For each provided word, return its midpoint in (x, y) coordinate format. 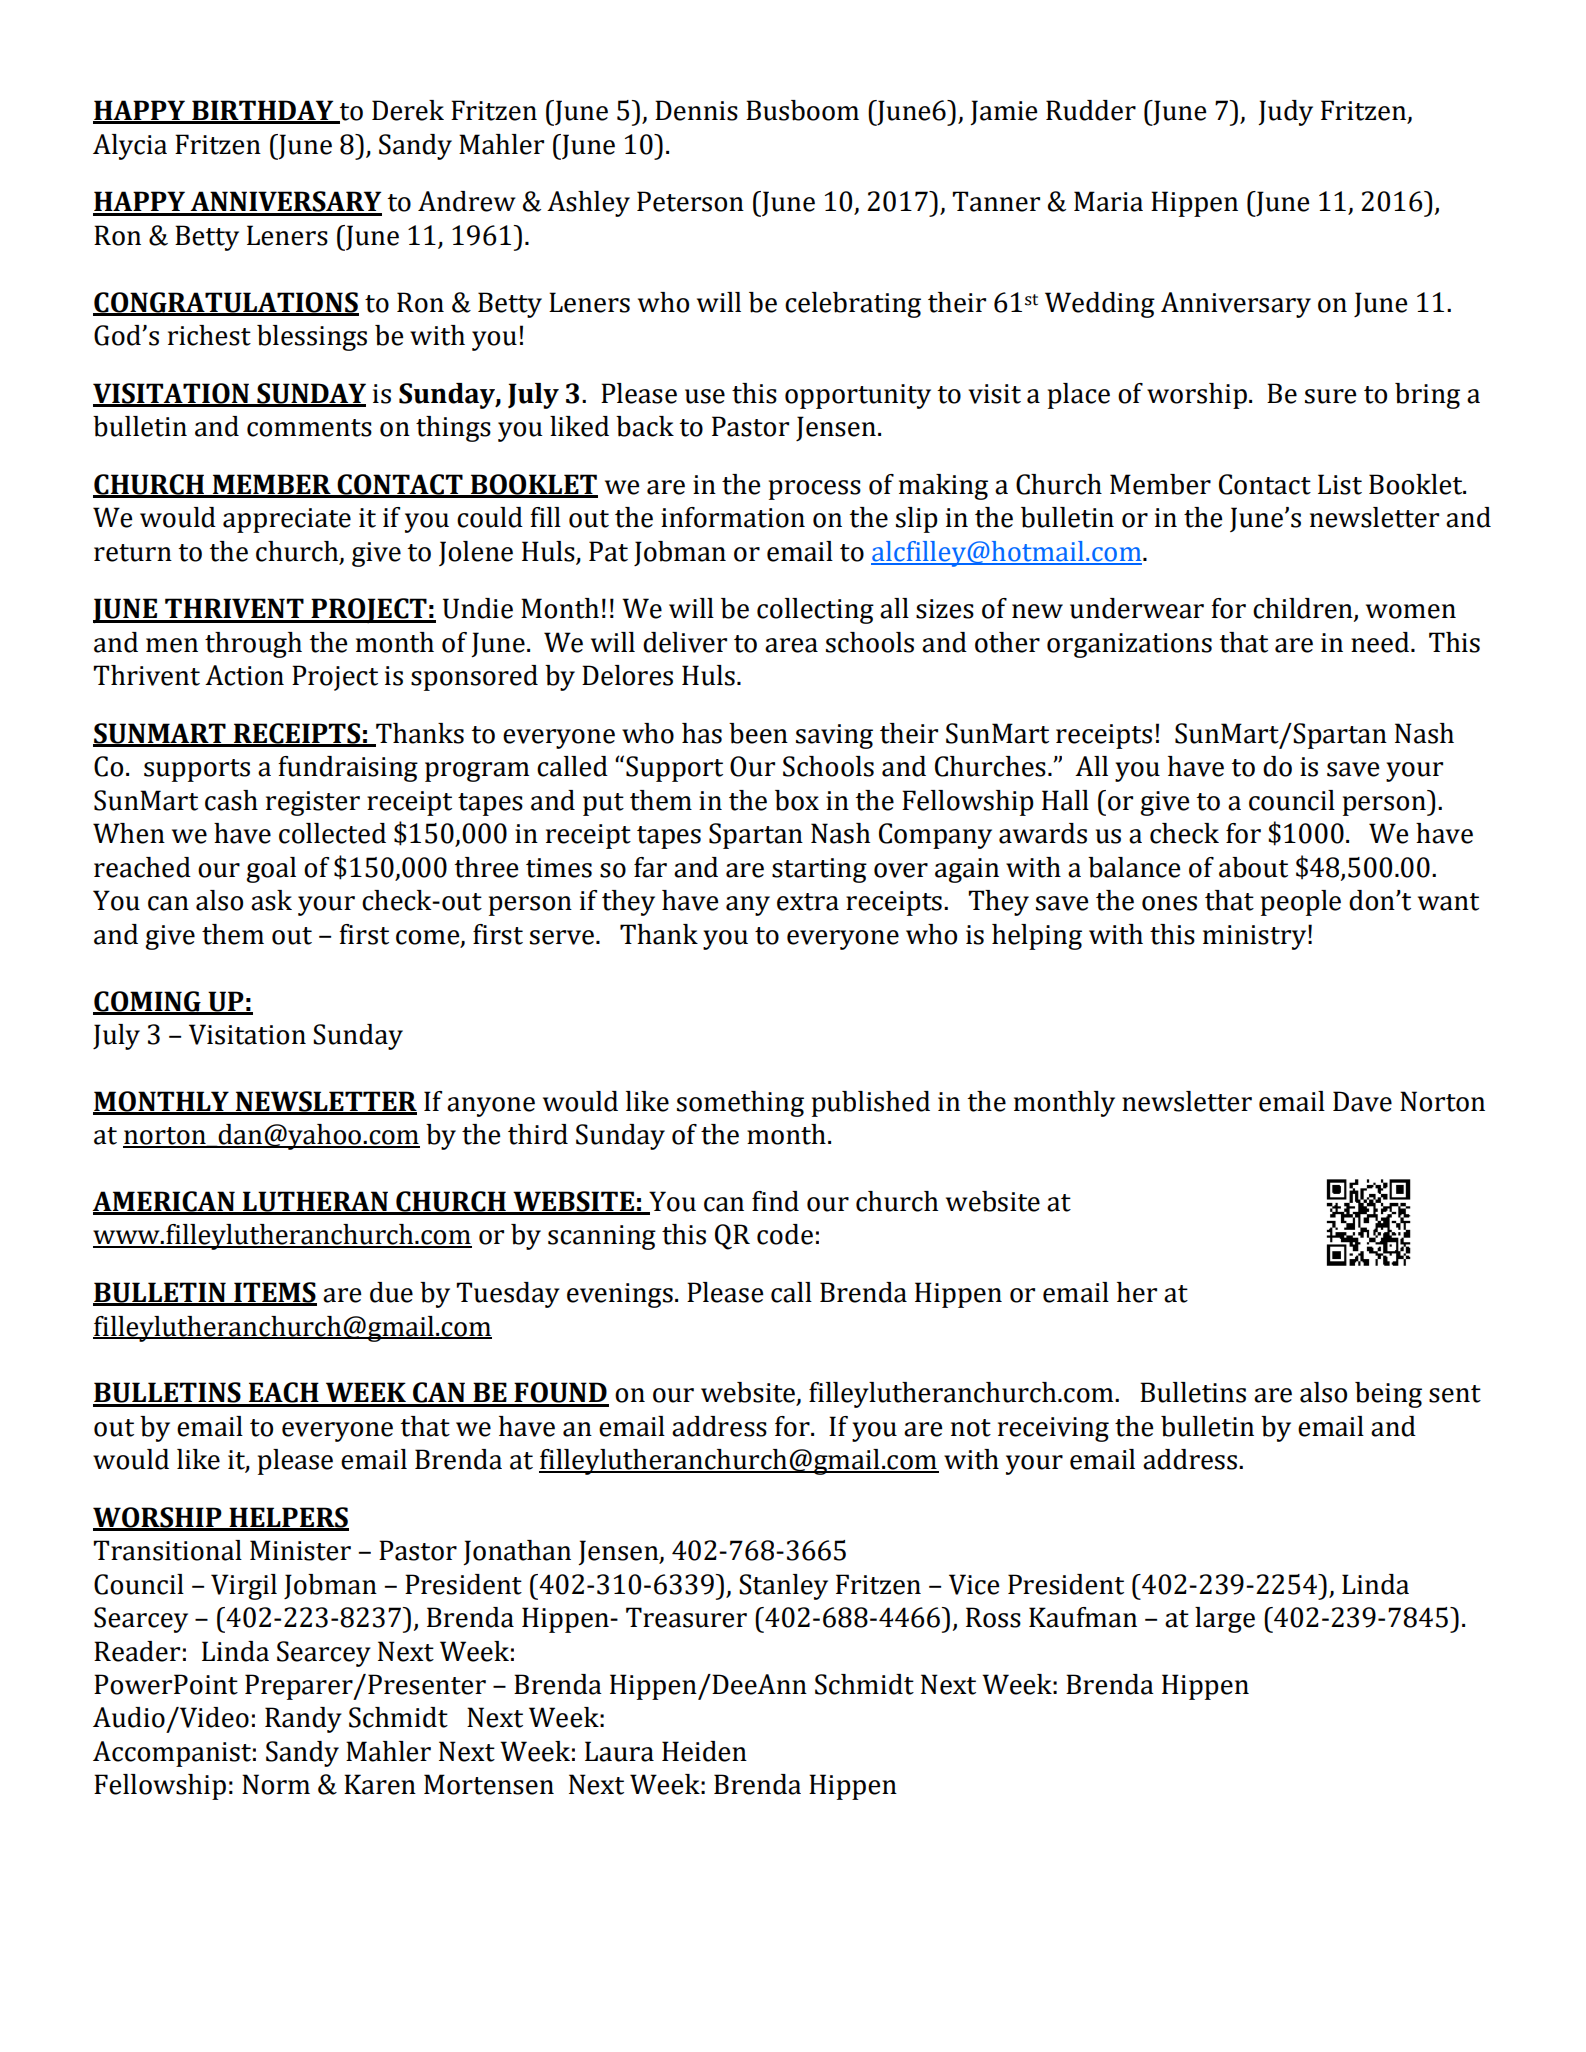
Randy (303, 1720)
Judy (1285, 113)
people (1301, 903)
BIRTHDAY (263, 111)
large (1225, 1620)
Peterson (690, 201)
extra (808, 902)
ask (271, 900)
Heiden (704, 1751)
